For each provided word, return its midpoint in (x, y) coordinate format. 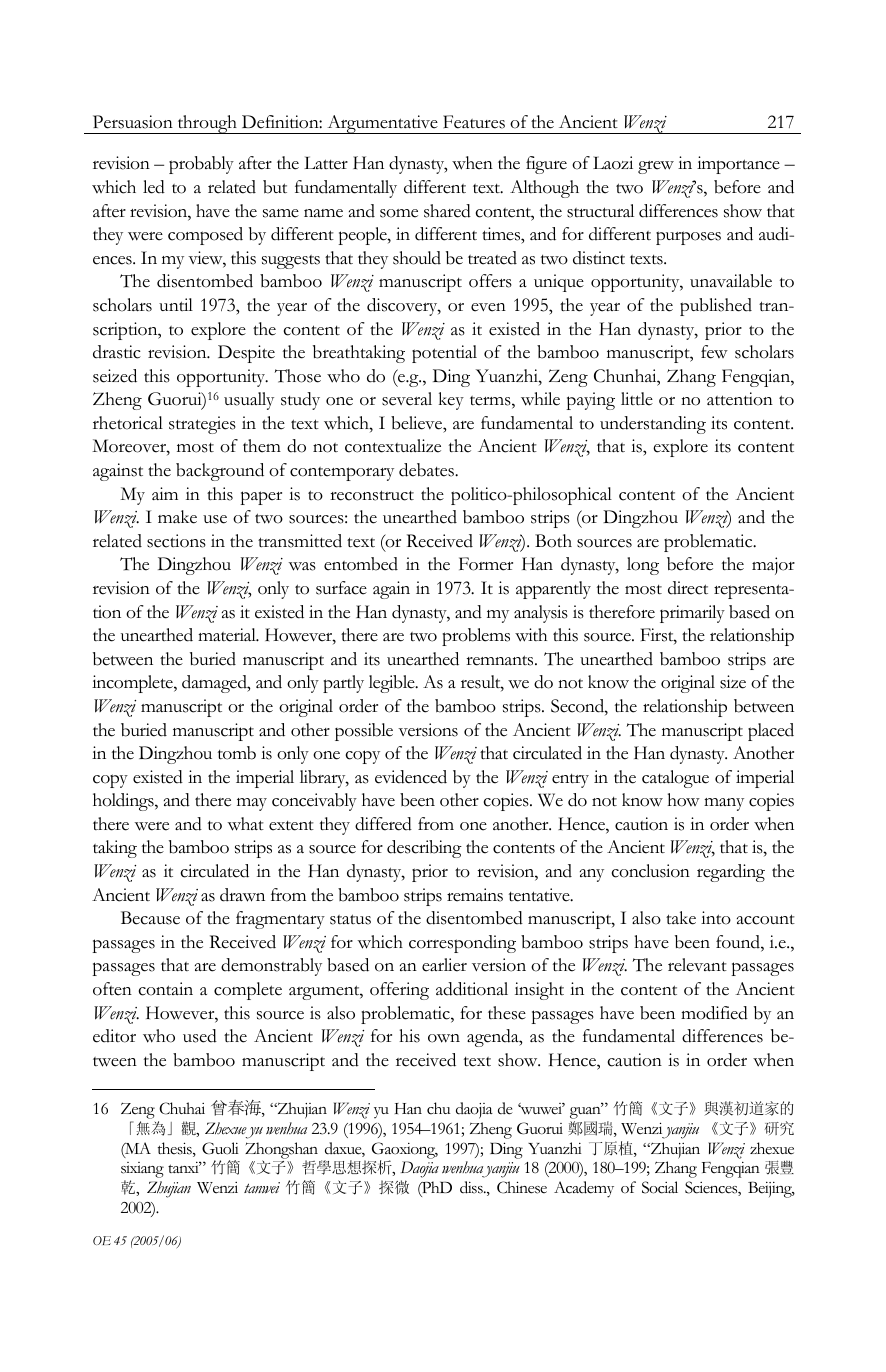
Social (660, 1187)
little (637, 399)
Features (474, 122)
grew (656, 167)
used (200, 1036)
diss (472, 1187)
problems (476, 637)
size (733, 682)
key (451, 401)
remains (475, 895)
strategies (202, 425)
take (681, 918)
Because (150, 918)
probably (201, 165)
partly (343, 684)
